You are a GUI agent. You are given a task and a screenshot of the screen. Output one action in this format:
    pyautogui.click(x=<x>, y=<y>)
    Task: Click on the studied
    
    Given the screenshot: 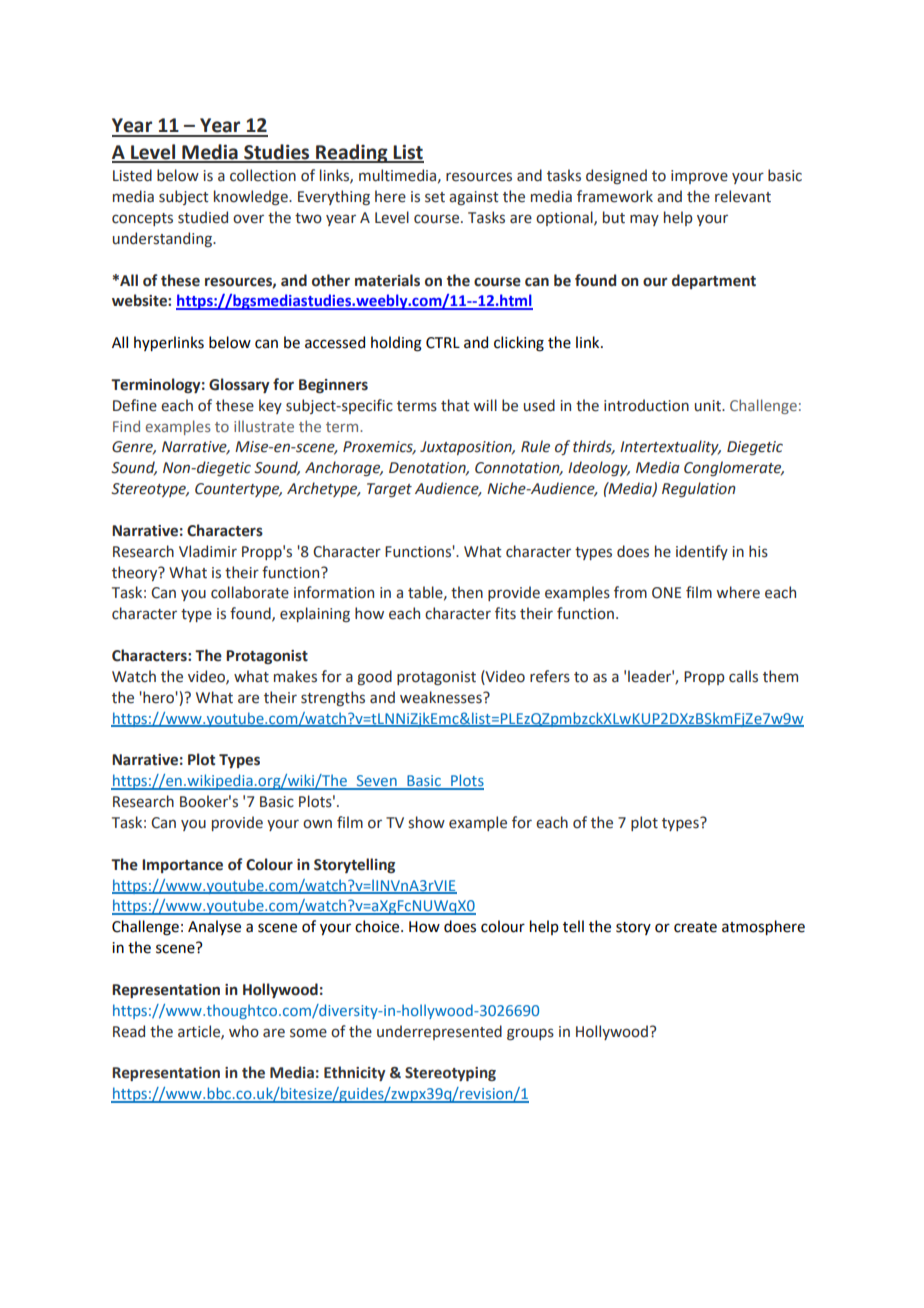 What is the action you would take?
    pyautogui.click(x=203, y=217)
